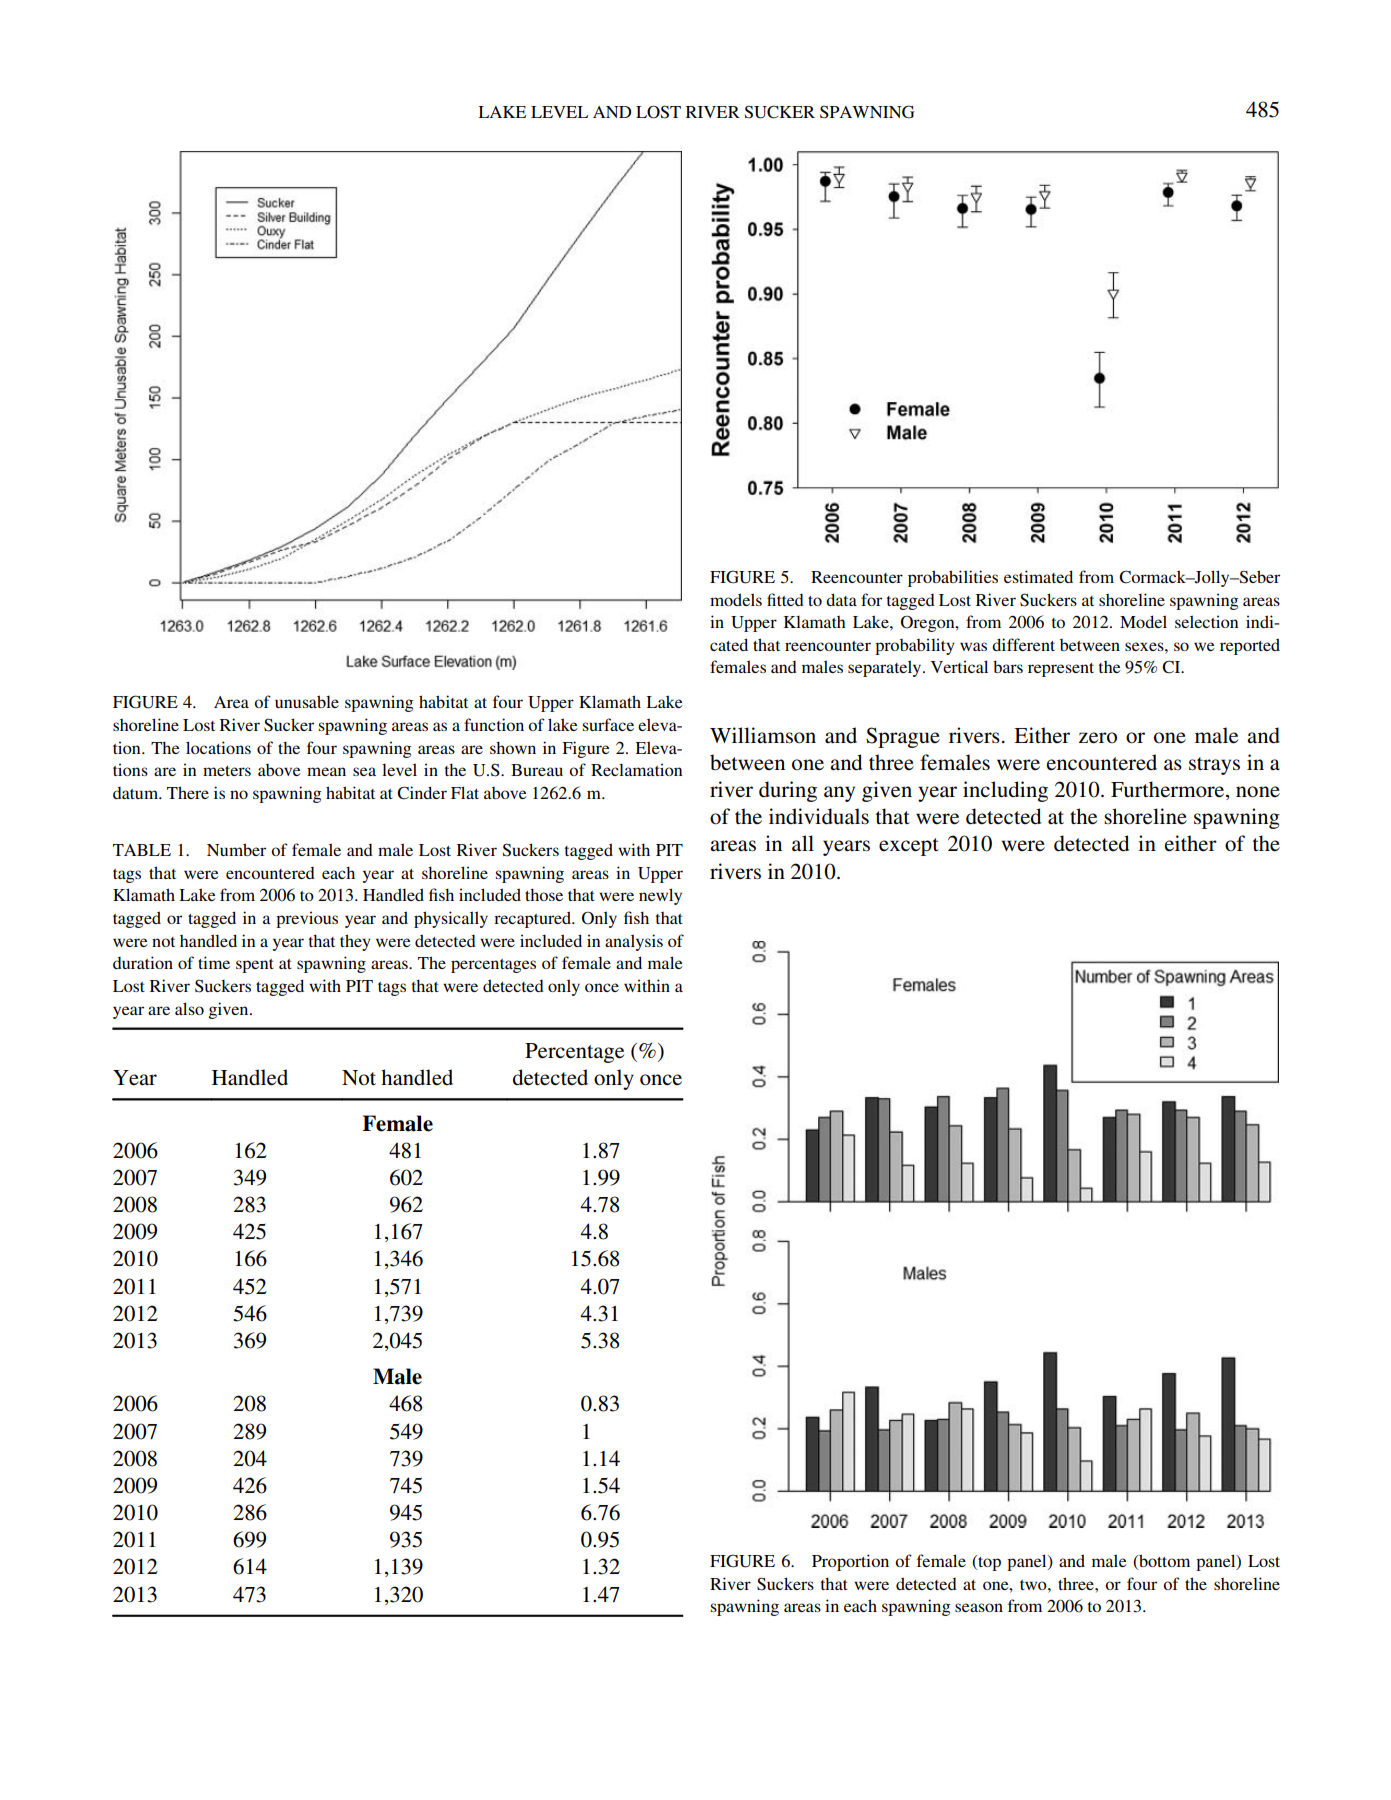  I want to click on except, so click(909, 847).
